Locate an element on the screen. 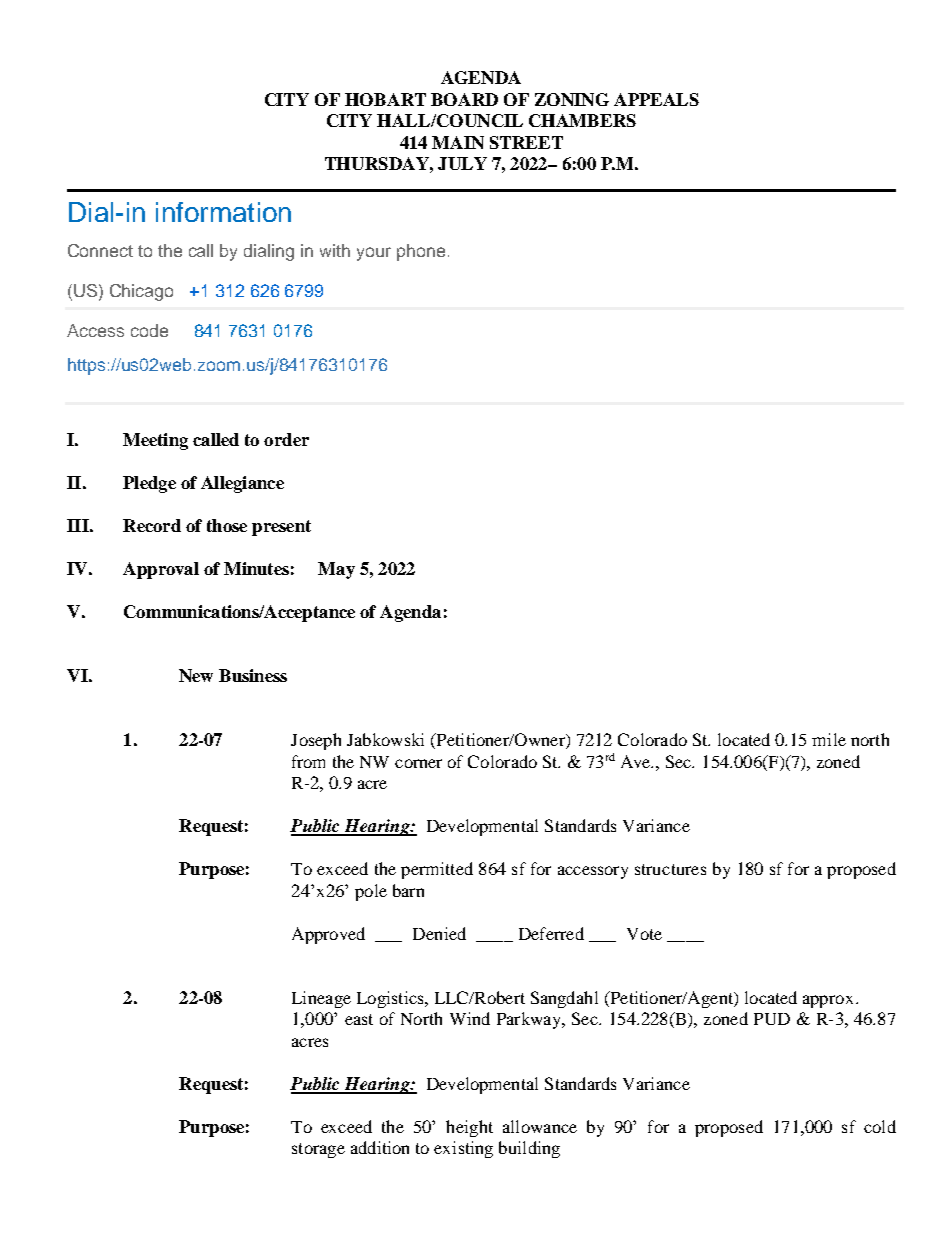 This screenshot has height=1233, width=952. information is located at coordinates (223, 212).
